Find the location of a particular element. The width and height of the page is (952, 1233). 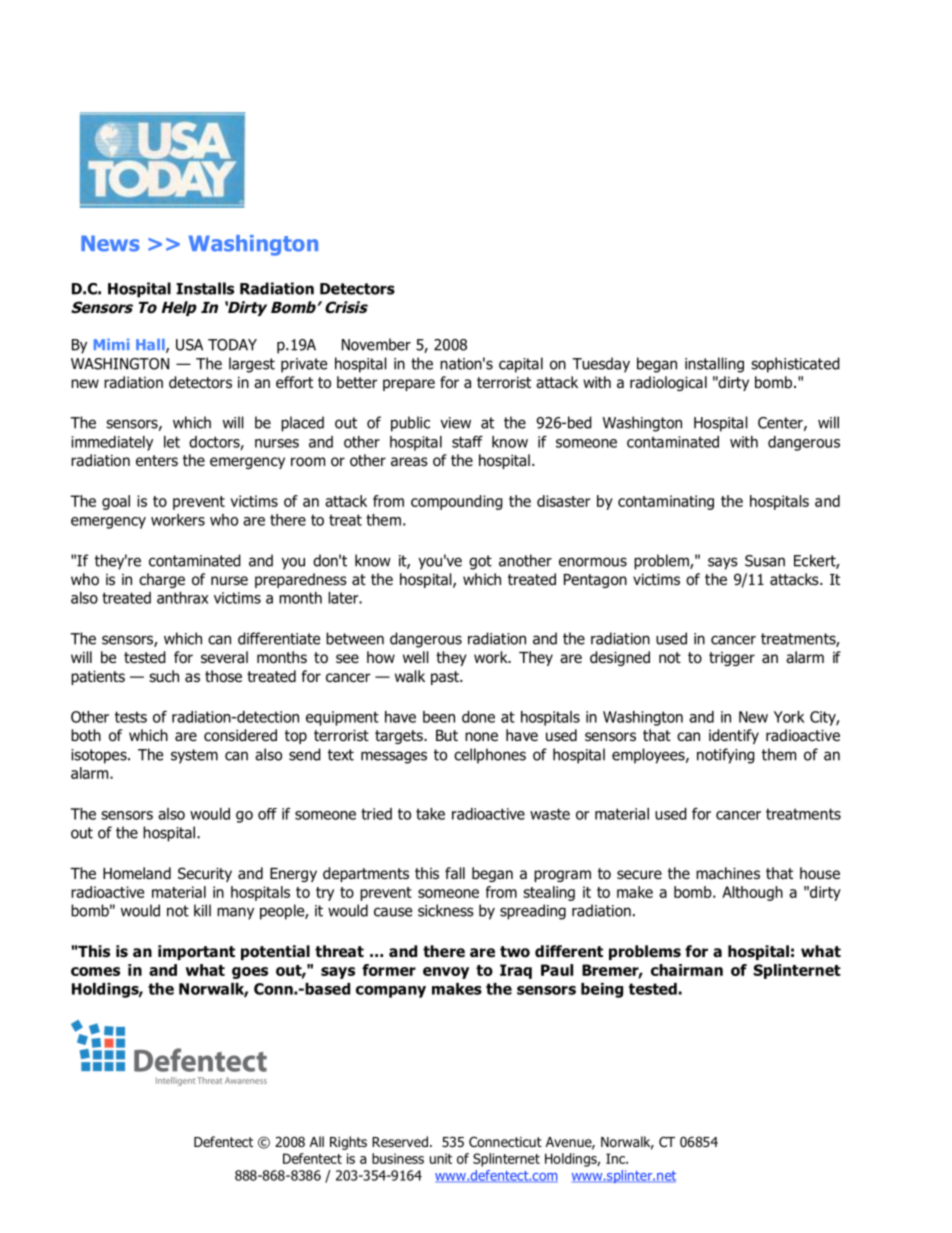

envoy is located at coordinates (446, 973).
